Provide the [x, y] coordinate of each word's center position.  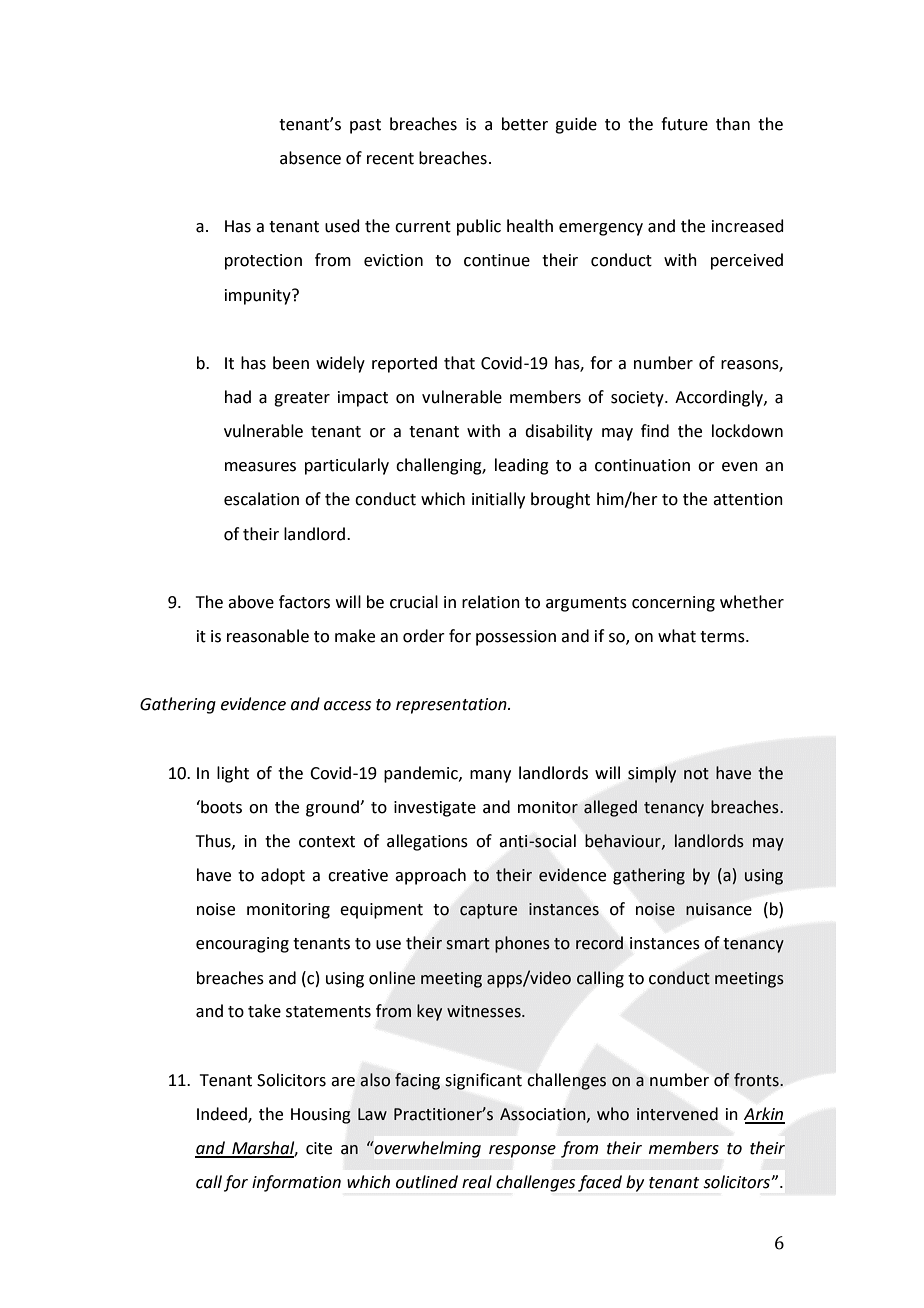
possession [516, 638]
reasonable [268, 636]
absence [310, 158]
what [677, 636]
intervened [677, 1114]
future [684, 124]
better [525, 124]
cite [319, 1148]
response [522, 1151]
